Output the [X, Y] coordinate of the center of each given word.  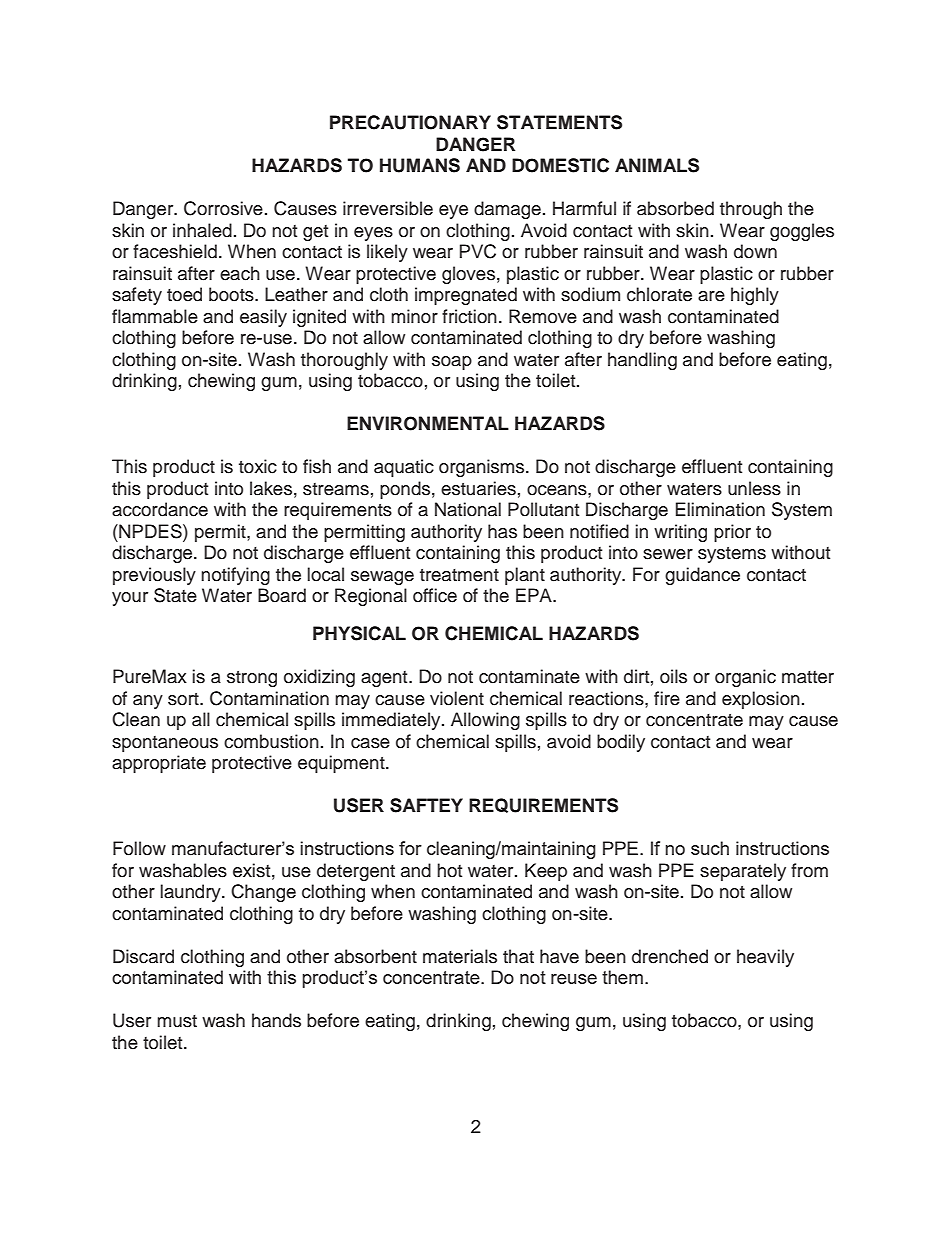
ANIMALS [657, 165]
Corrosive [223, 208]
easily [263, 318]
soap [452, 363]
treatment [459, 575]
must [177, 1021]
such [710, 848]
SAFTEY [426, 805]
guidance [702, 576]
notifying [235, 576]
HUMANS [420, 165]
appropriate [159, 764]
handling [642, 361]
